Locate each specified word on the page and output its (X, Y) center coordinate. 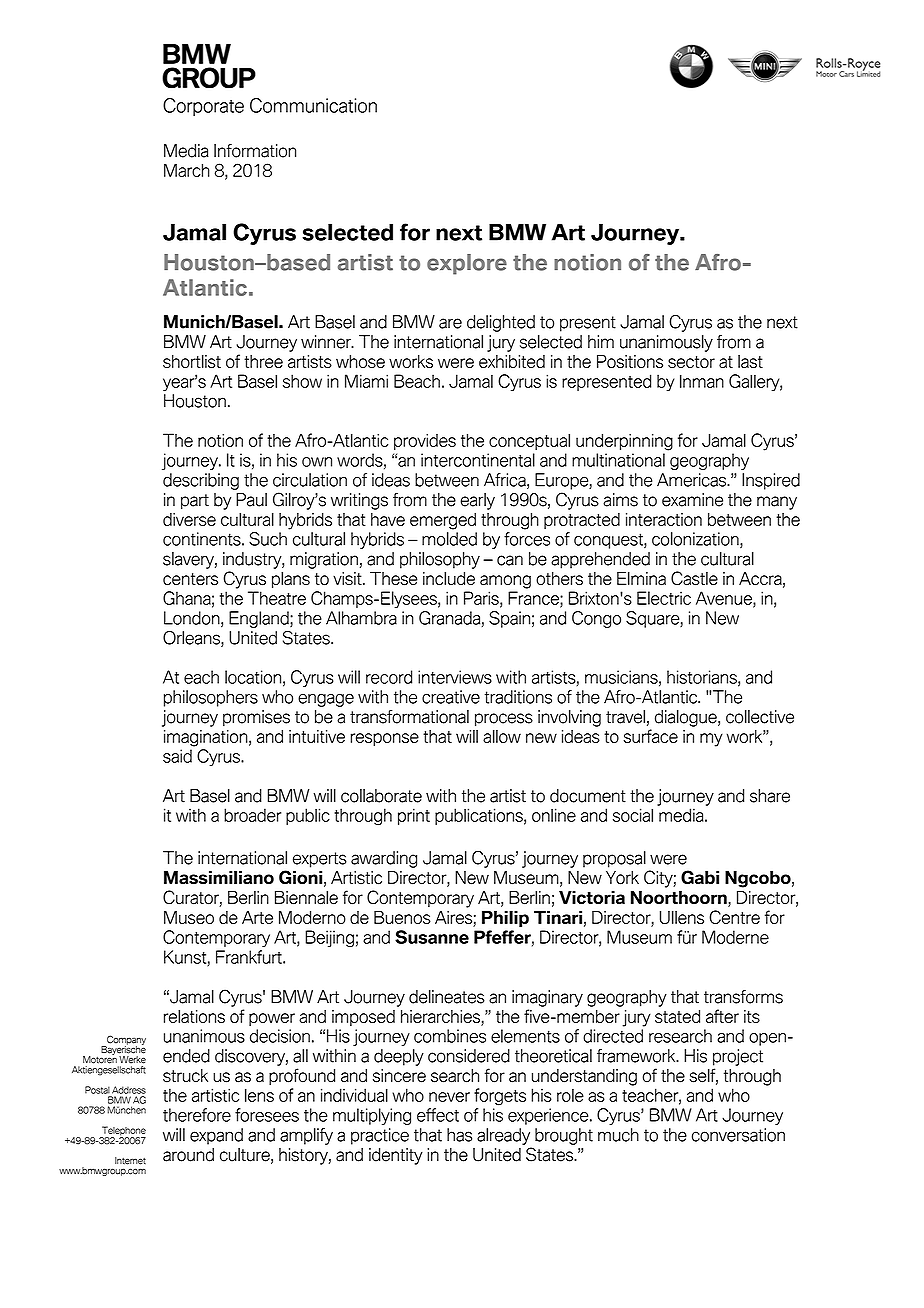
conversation (738, 1135)
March (187, 170)
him (601, 341)
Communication (313, 105)
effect (438, 1115)
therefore (197, 1115)
